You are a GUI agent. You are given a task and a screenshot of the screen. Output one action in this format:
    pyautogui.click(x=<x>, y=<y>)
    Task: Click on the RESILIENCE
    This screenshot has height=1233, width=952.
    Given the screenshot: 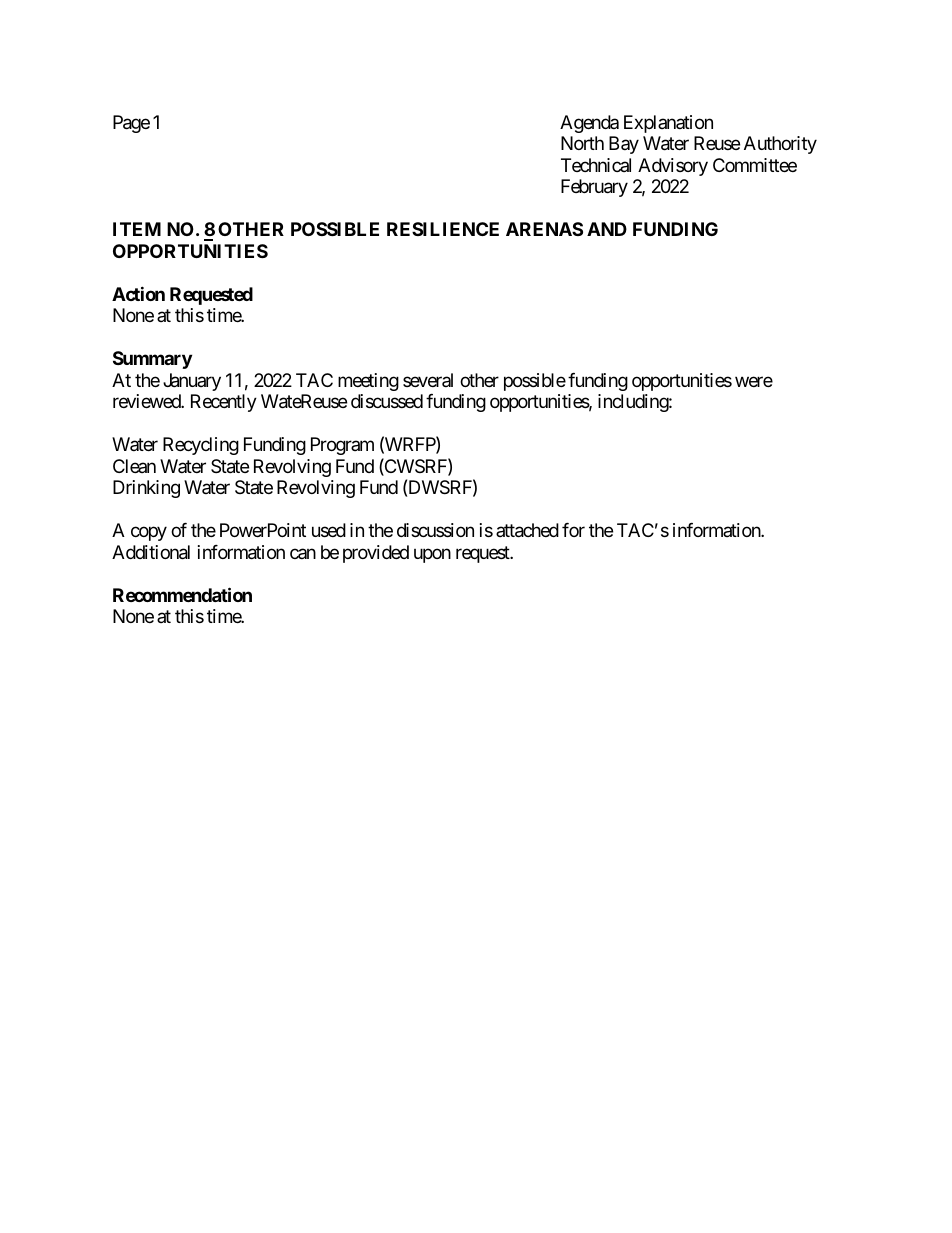 What is the action you would take?
    pyautogui.click(x=443, y=229)
